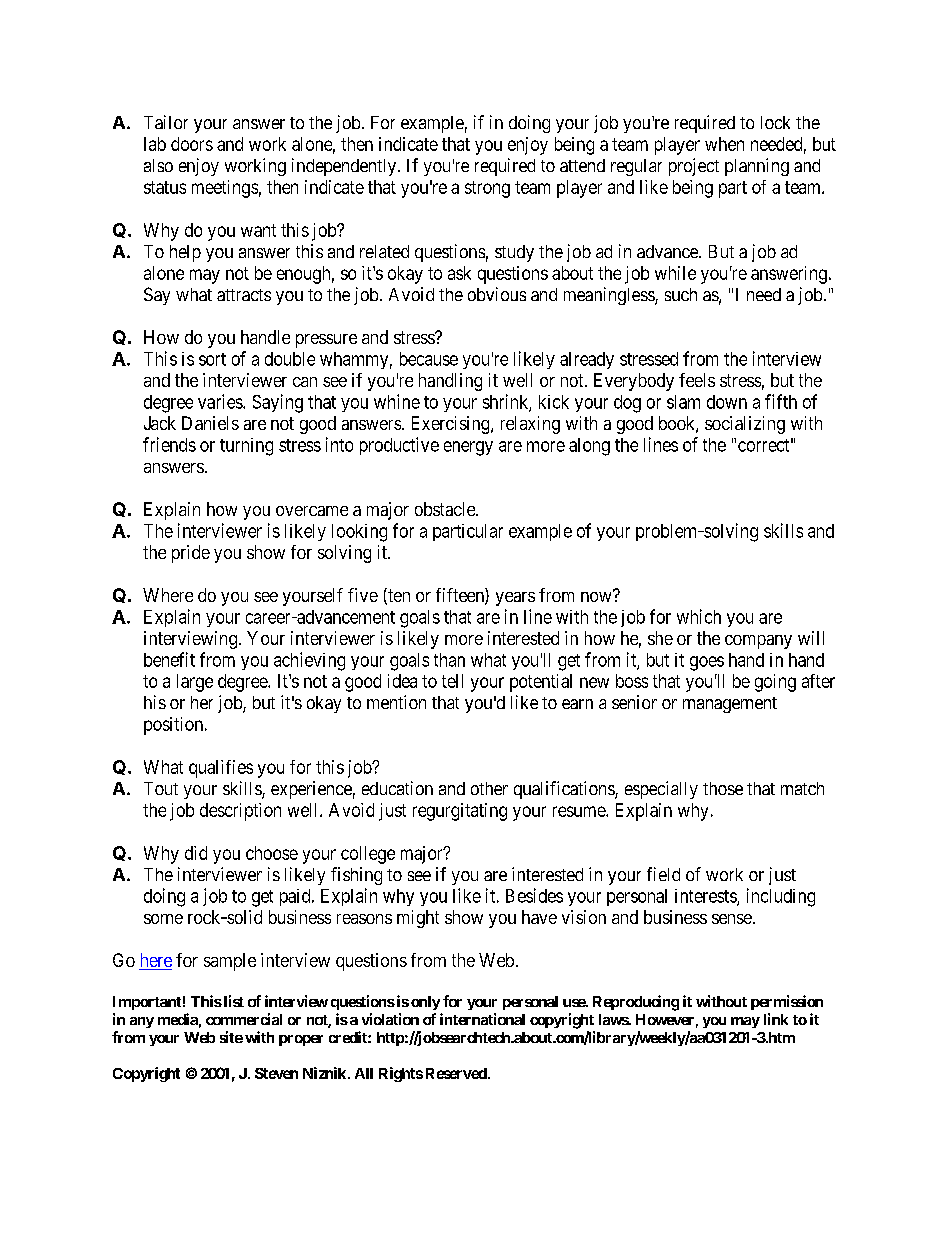  What do you see at coordinates (489, 788) in the screenshot?
I see `other` at bounding box center [489, 788].
